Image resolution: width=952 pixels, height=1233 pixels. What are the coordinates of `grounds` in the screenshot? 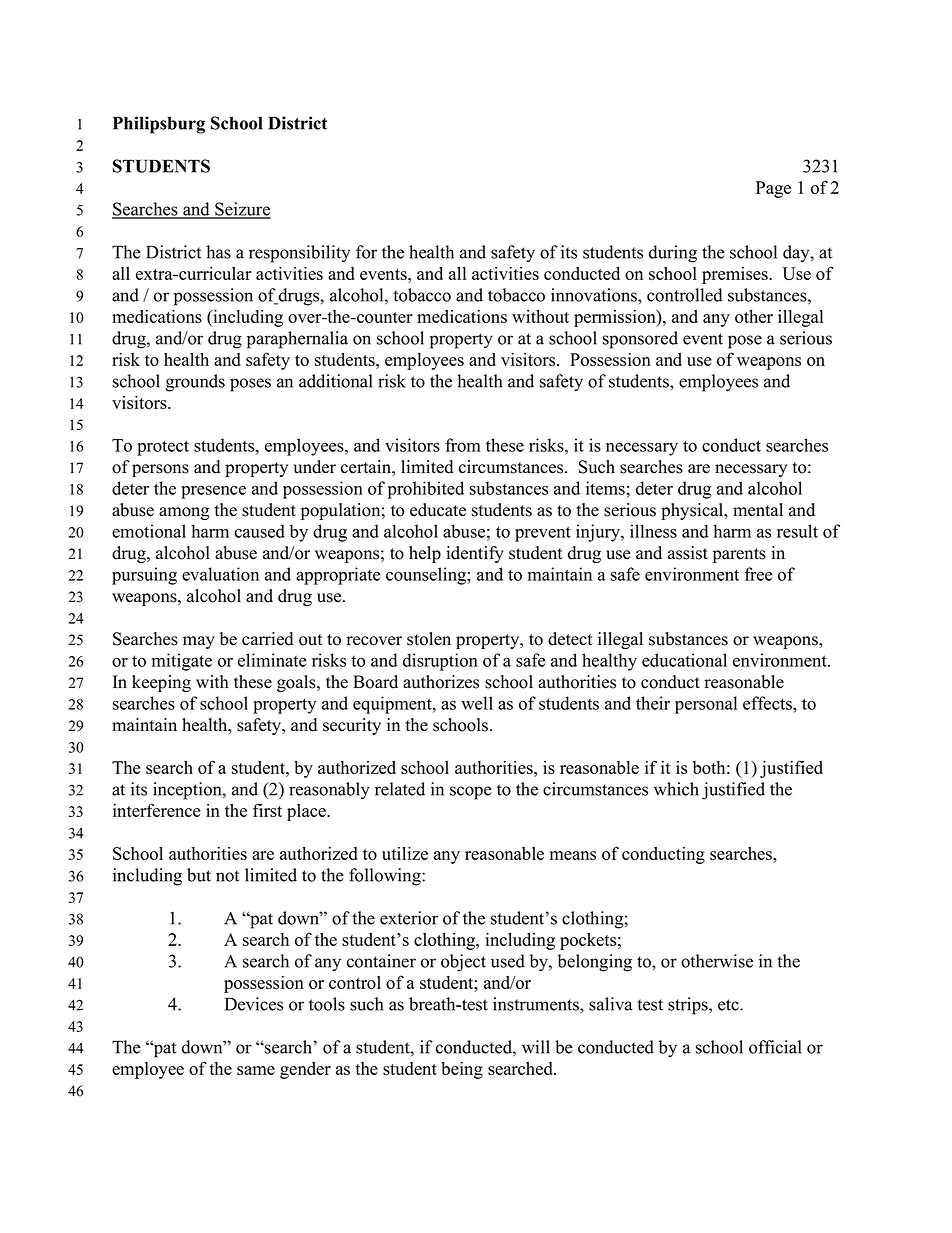 It's located at (195, 383).
